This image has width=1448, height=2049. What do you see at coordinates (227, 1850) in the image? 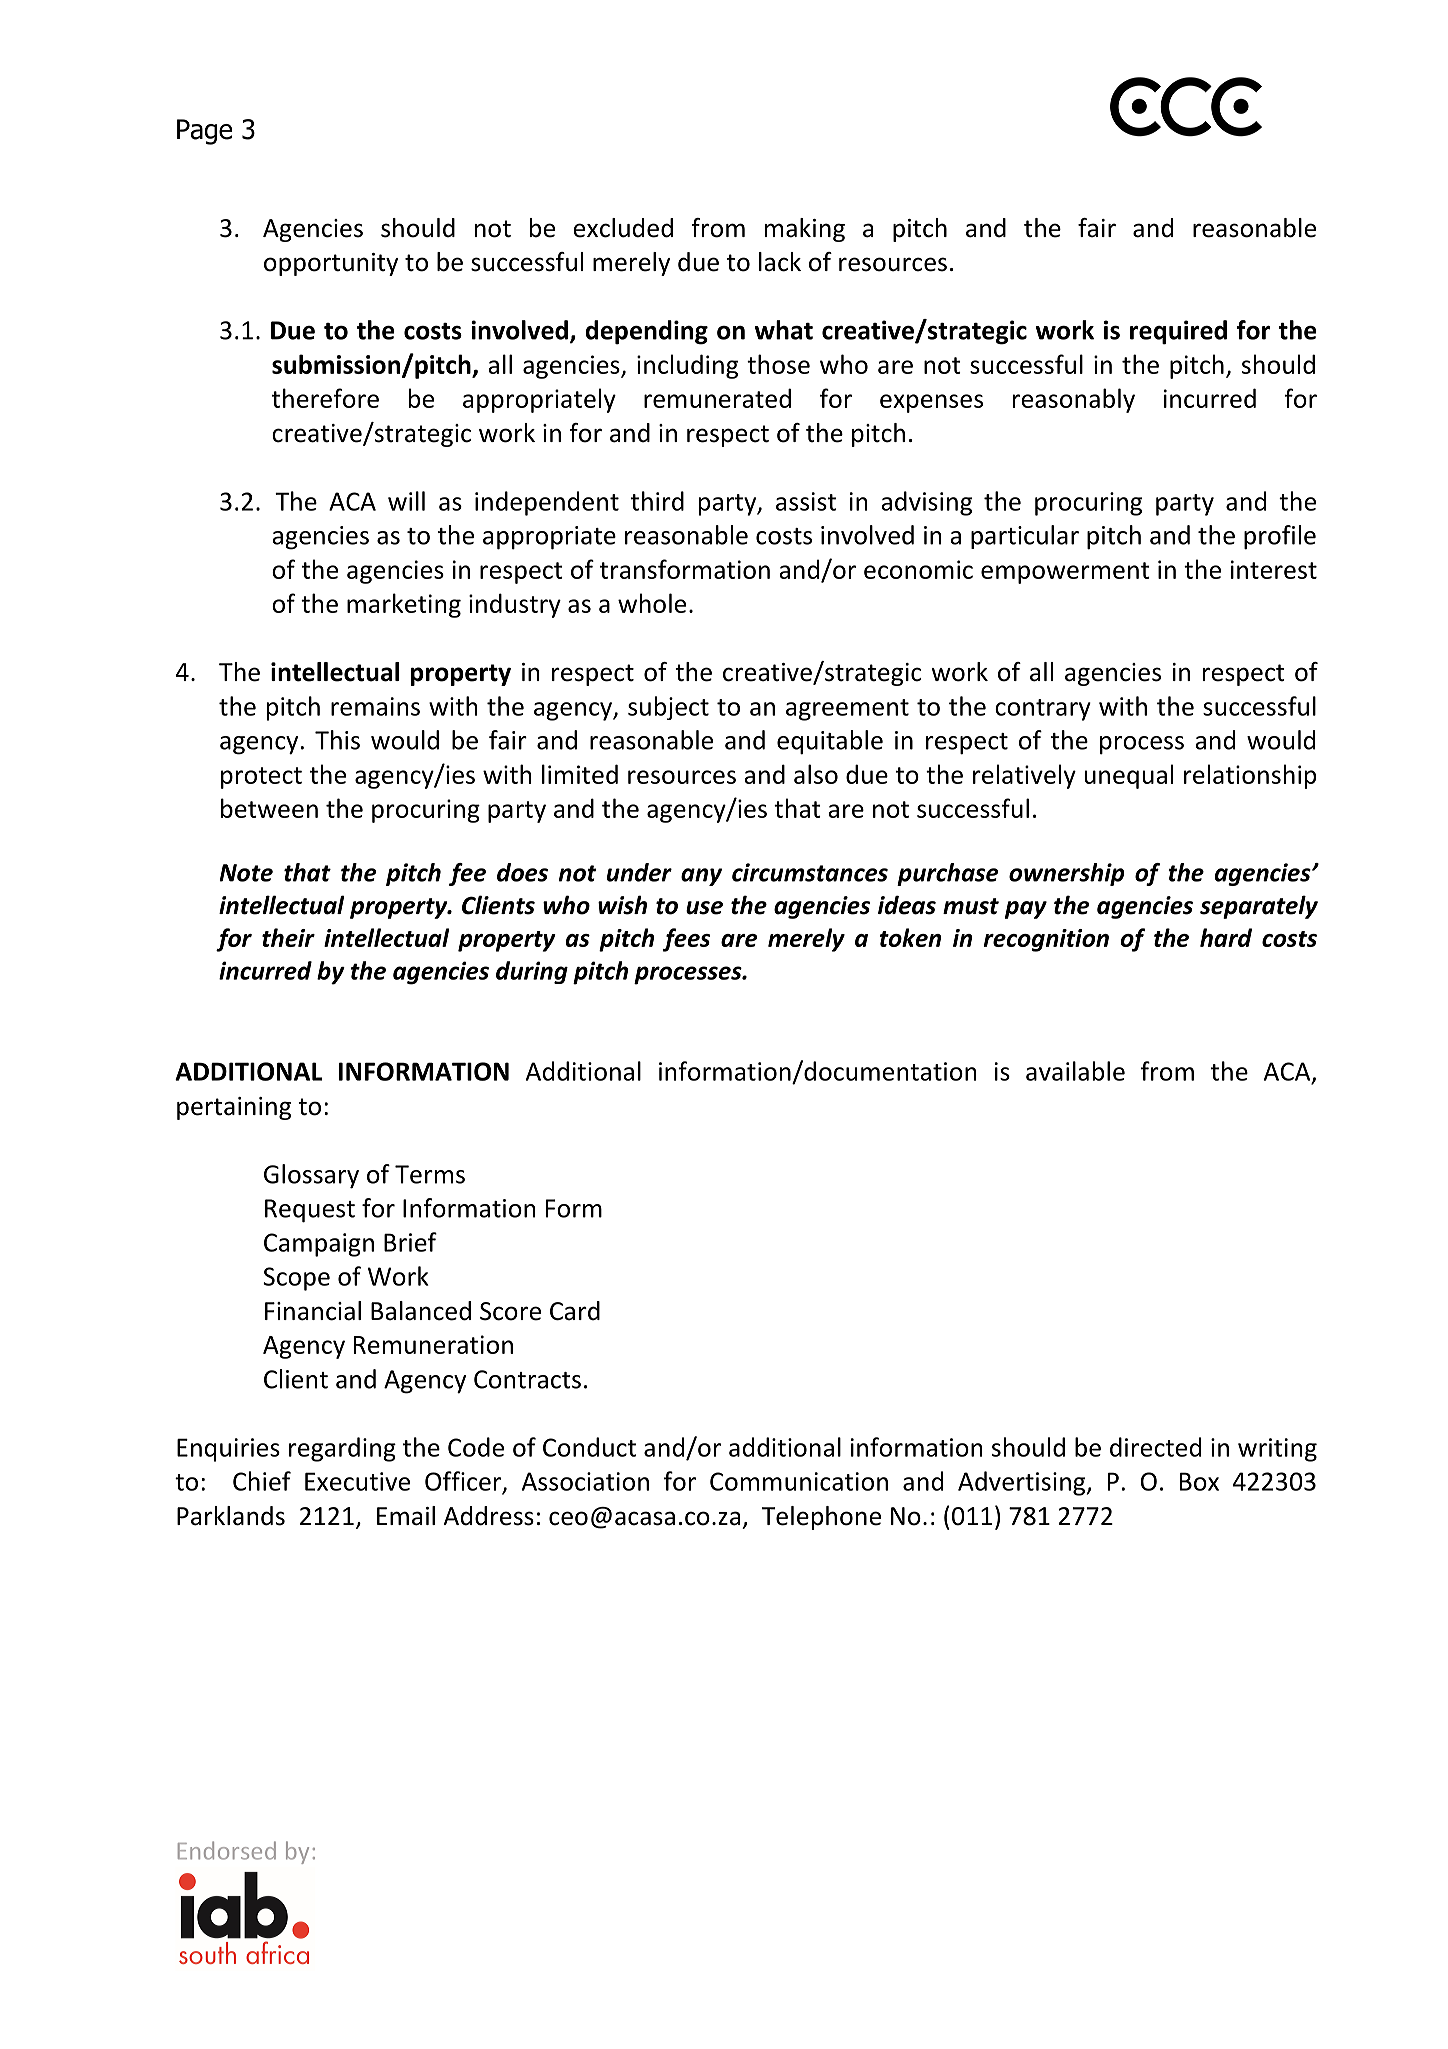
I see `Endorsed` at bounding box center [227, 1850].
